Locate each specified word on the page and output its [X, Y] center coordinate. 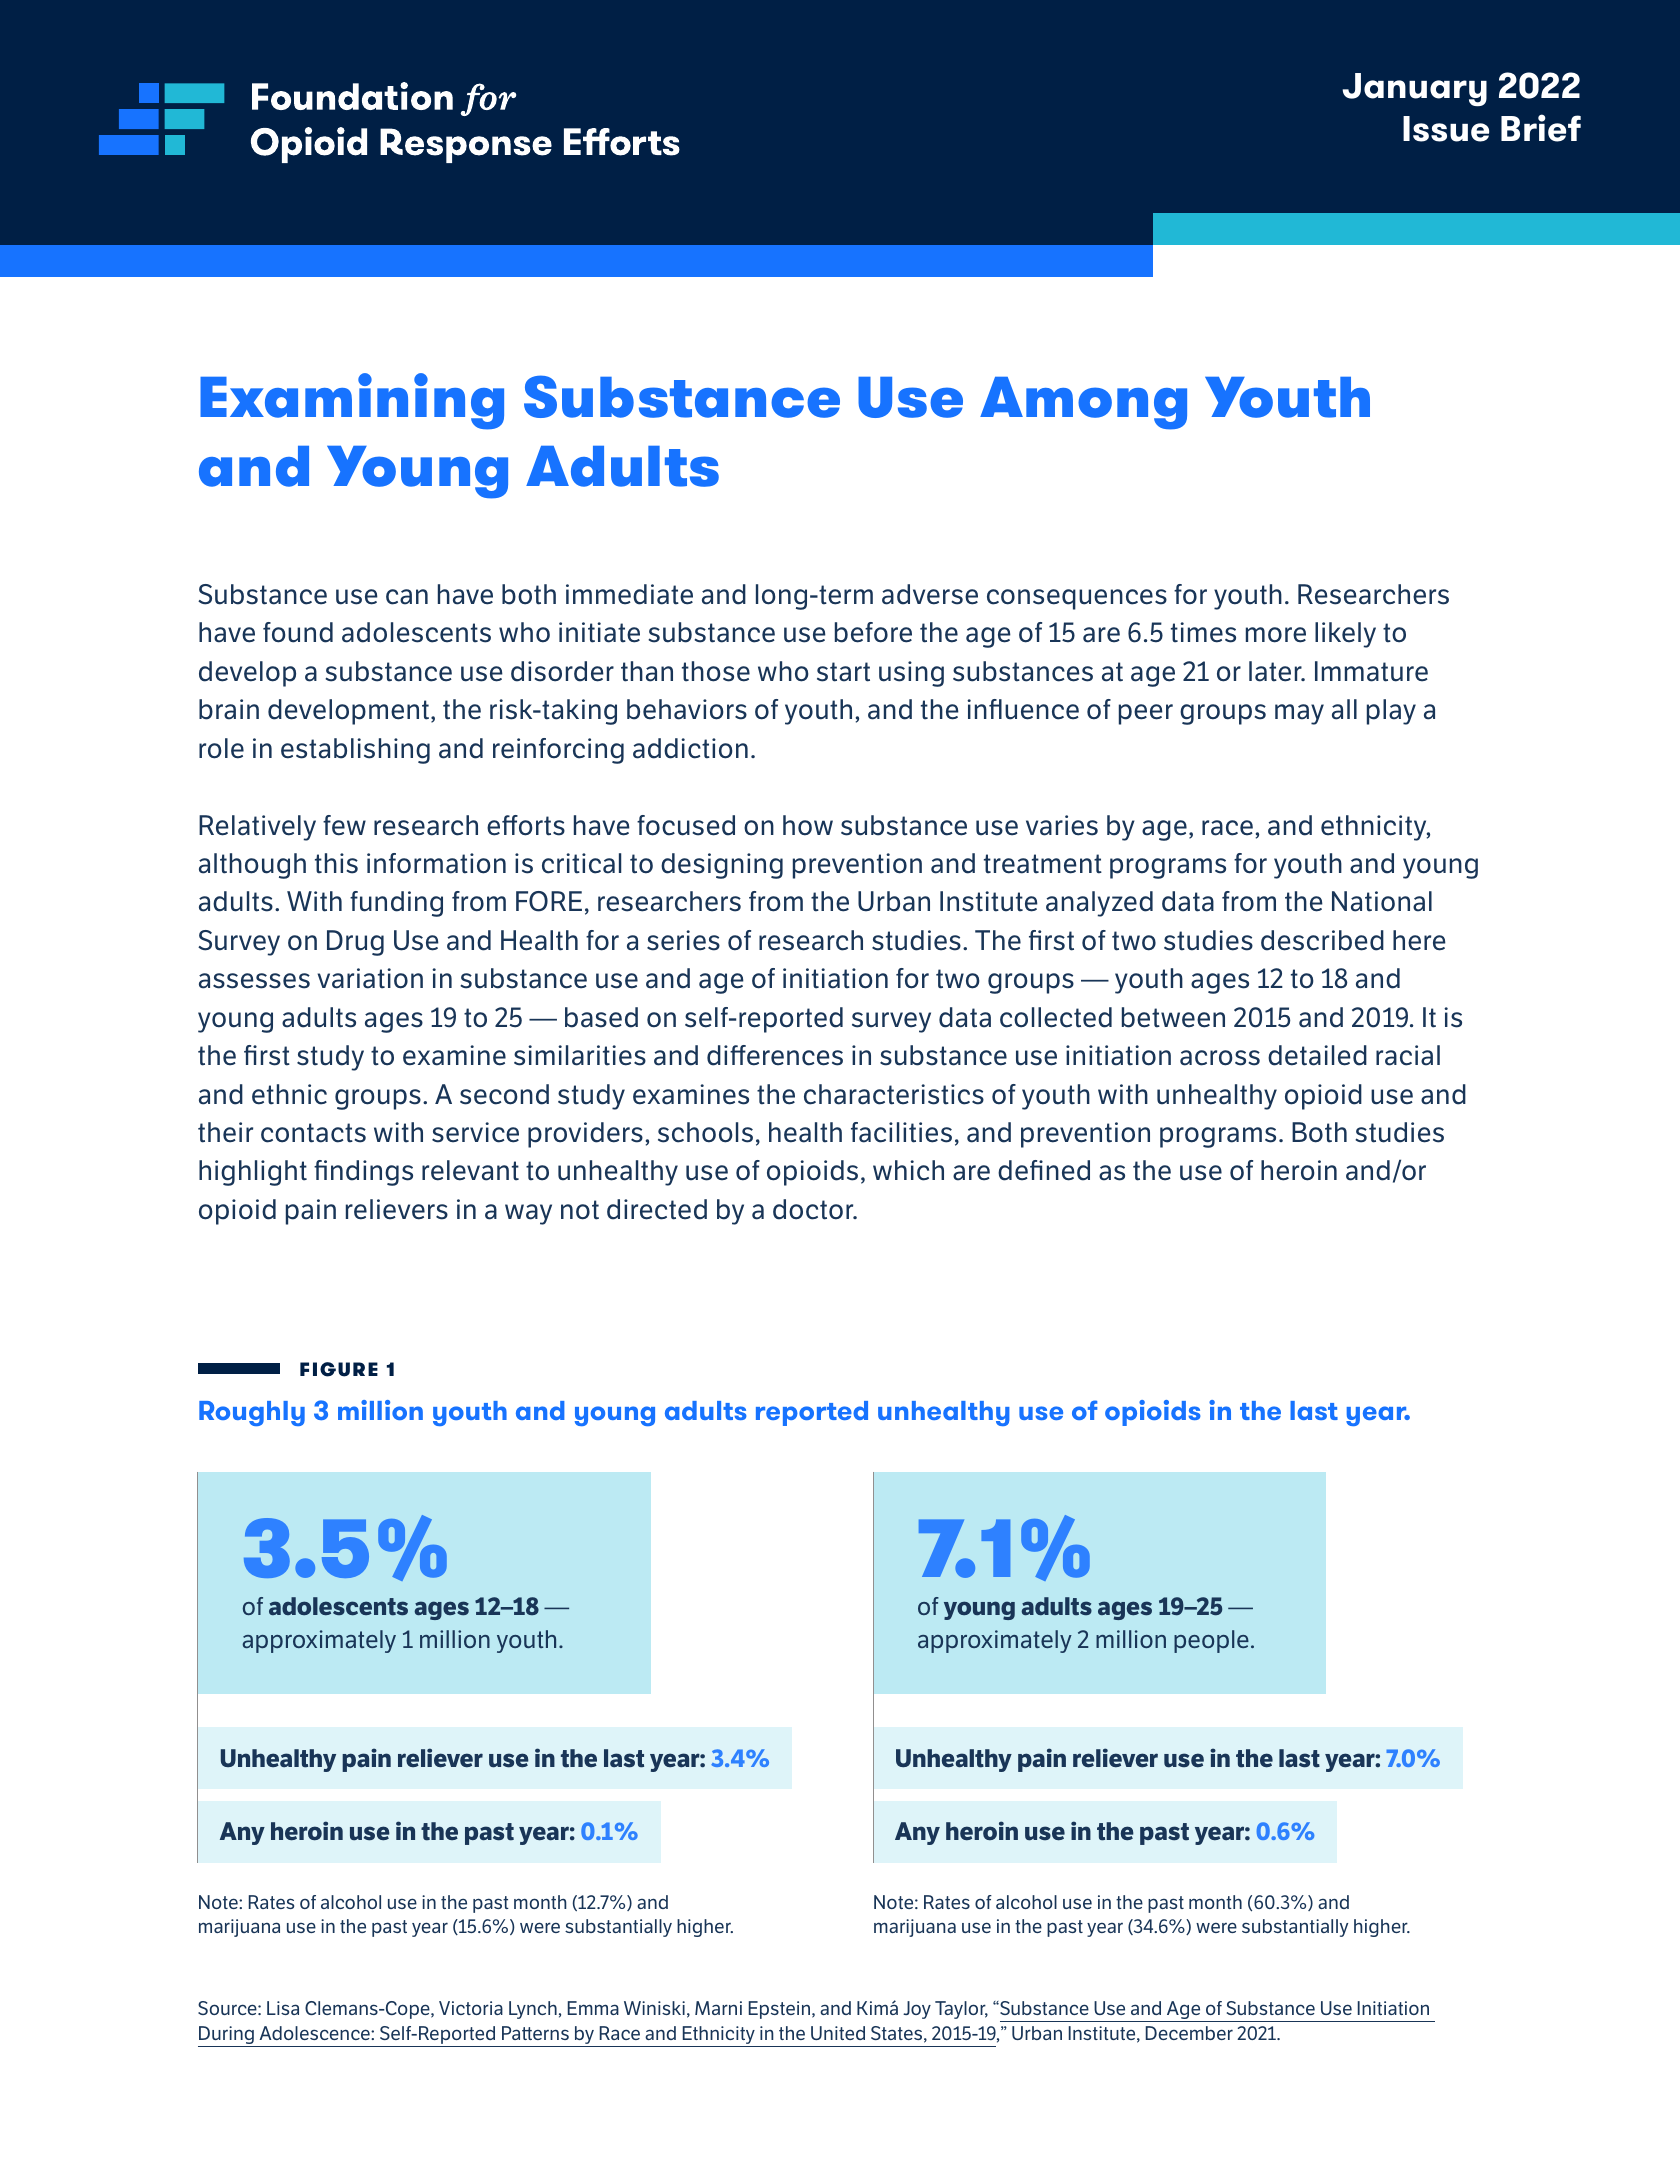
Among [1083, 403]
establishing [355, 751]
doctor [814, 1209]
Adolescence [315, 2033]
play [1391, 712]
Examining [352, 401]
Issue [1446, 129]
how [808, 825]
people [1211, 1641]
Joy [917, 2010]
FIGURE [339, 1369]
